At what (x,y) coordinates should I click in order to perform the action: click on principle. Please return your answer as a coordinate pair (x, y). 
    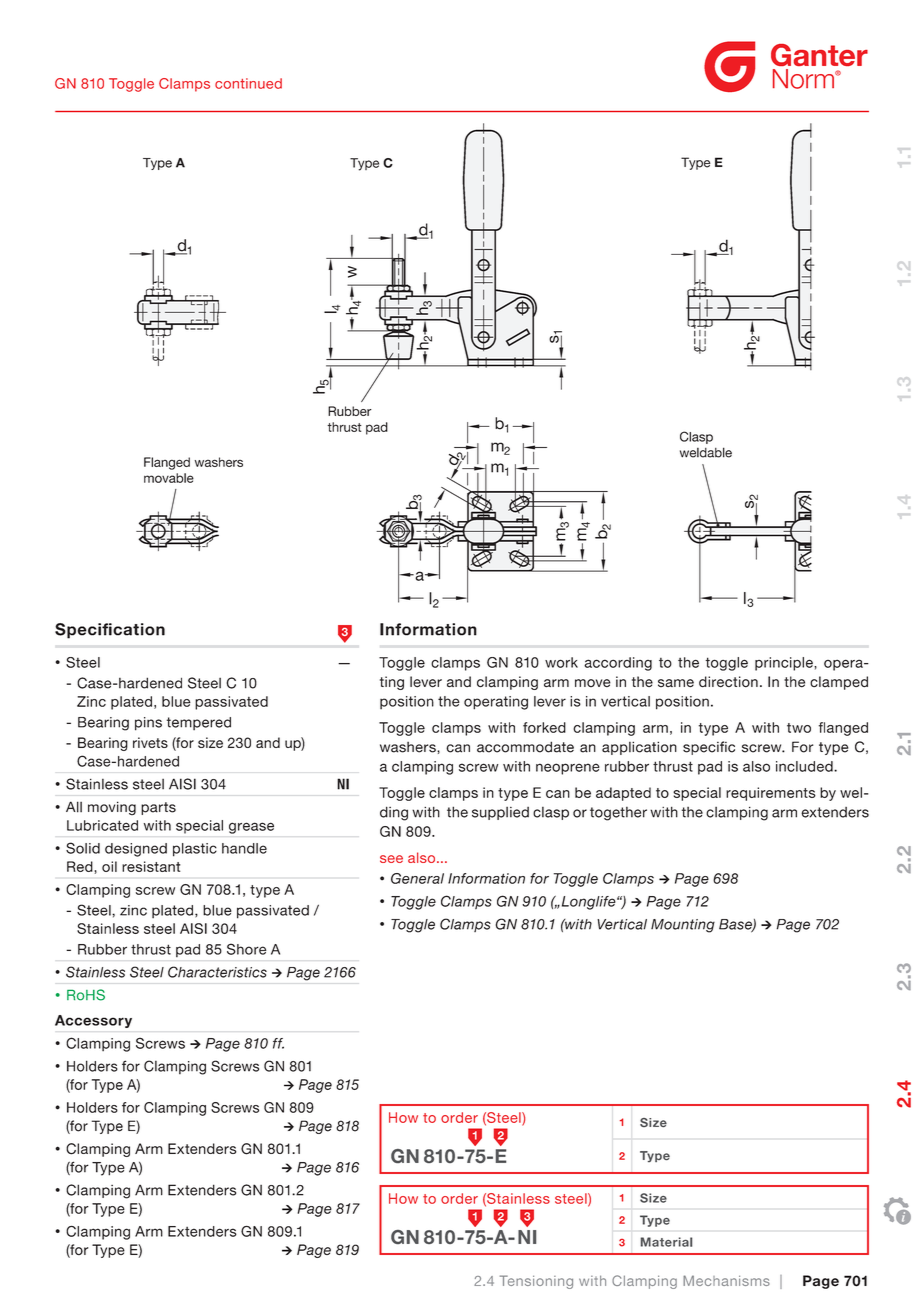
    Looking at the image, I should click on (785, 664).
